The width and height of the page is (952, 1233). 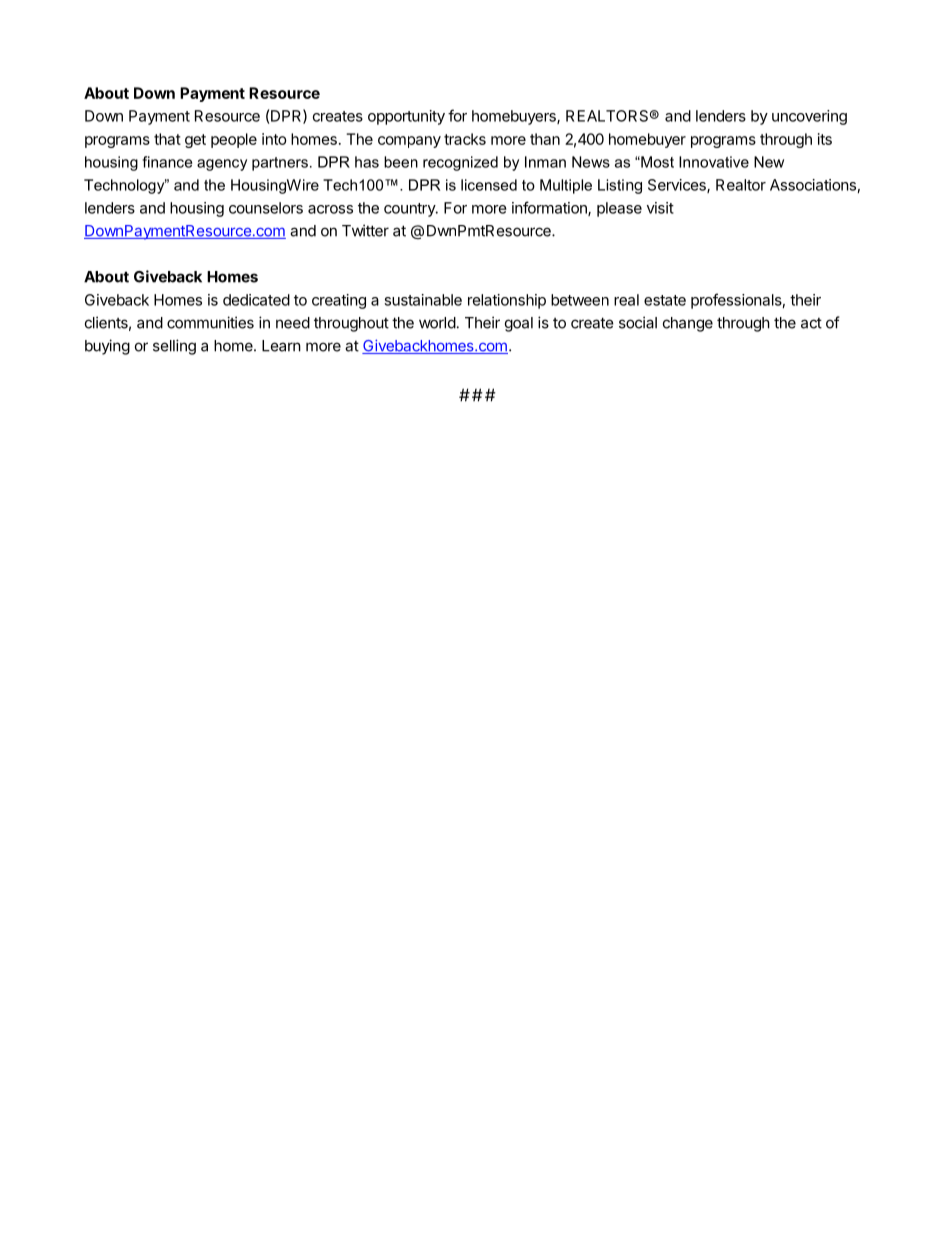 I want to click on Twitter, so click(x=365, y=230).
